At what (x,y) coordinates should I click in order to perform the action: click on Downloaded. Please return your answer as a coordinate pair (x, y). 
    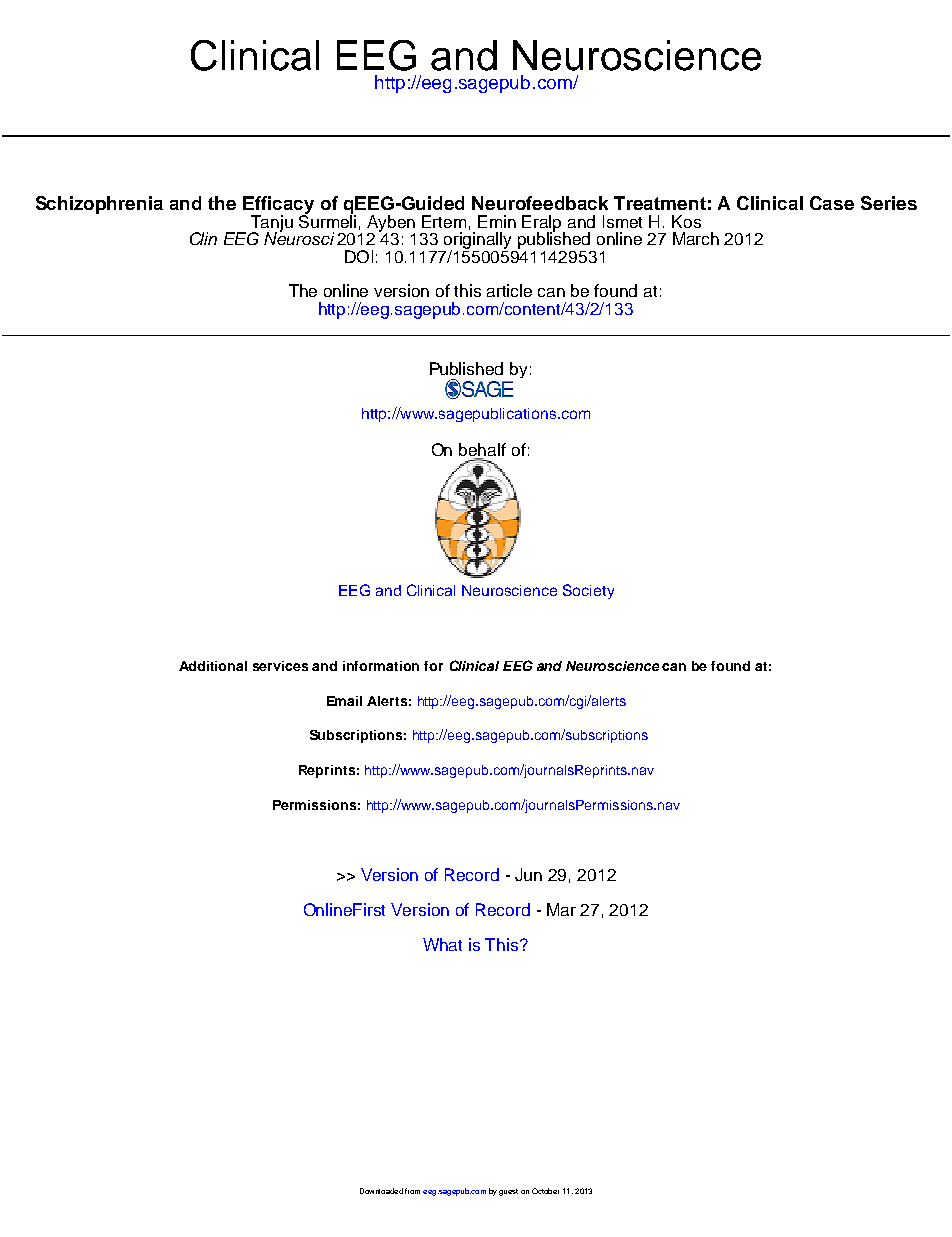
    Looking at the image, I should click on (381, 1191).
